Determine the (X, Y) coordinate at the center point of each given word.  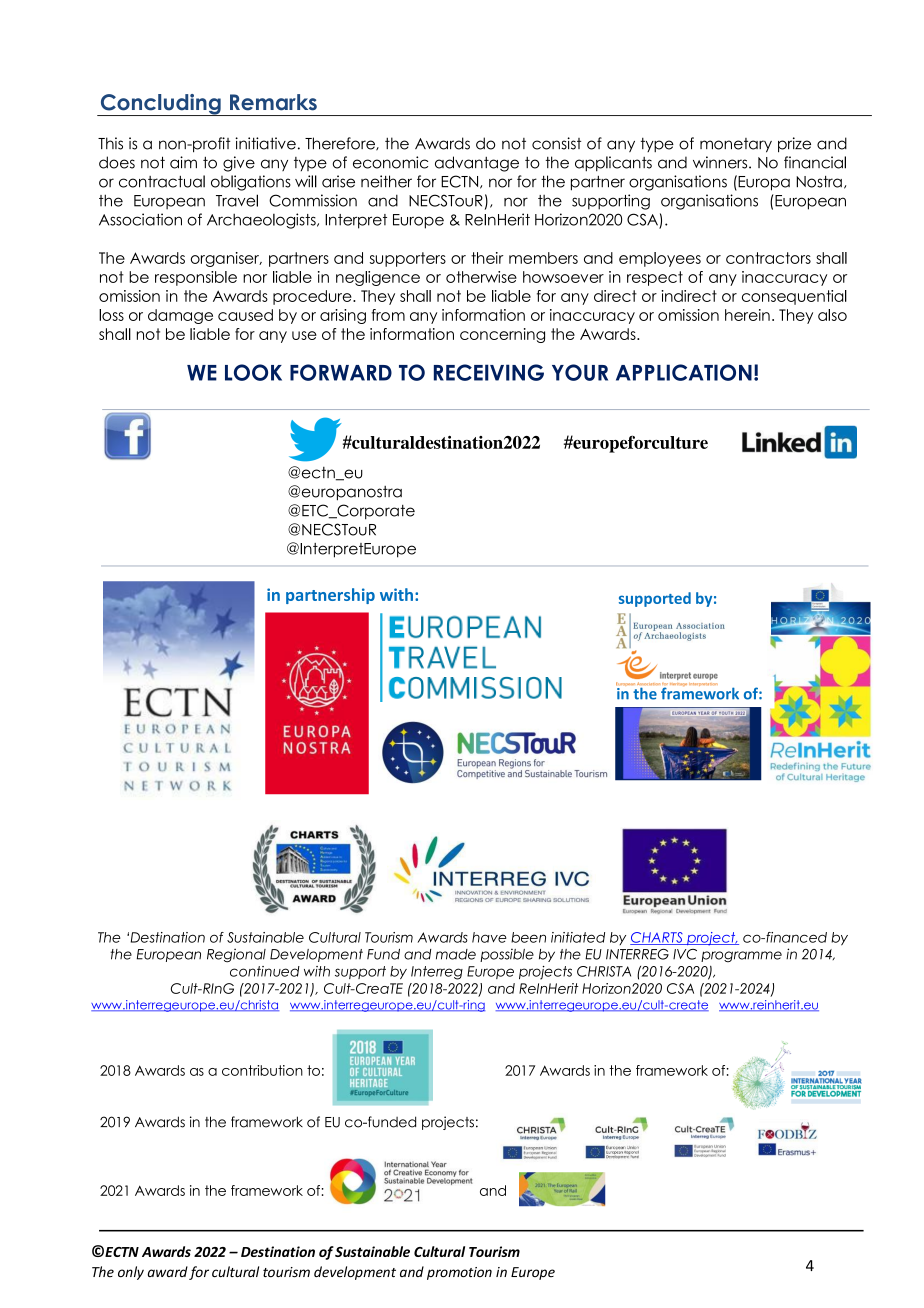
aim (183, 162)
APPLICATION (684, 372)
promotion (459, 1273)
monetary (736, 145)
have (489, 937)
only (131, 1273)
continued (265, 971)
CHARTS (657, 938)
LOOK (253, 372)
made (456, 954)
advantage (477, 164)
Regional (236, 955)
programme (741, 956)
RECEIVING (489, 372)
